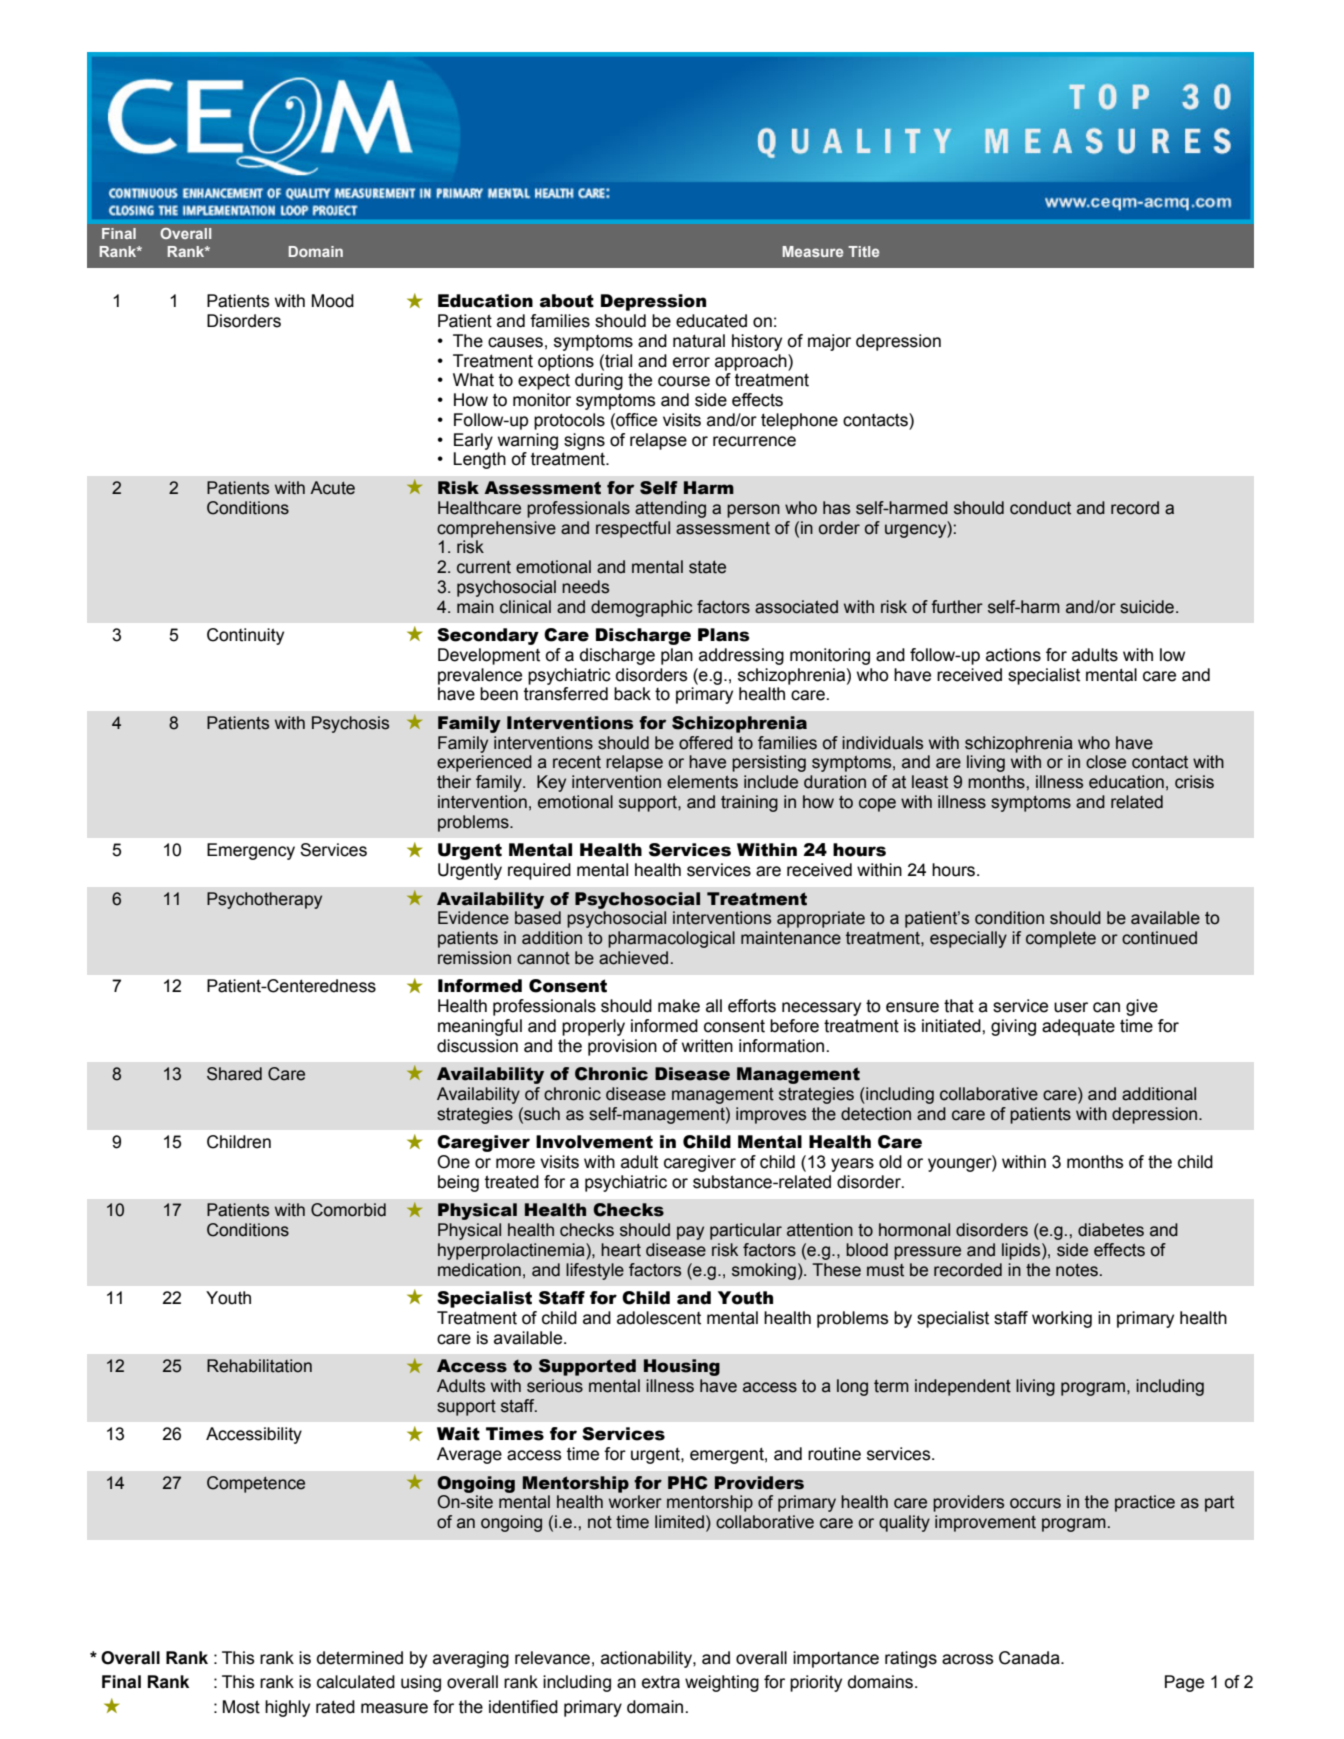  Describe the element at coordinates (1106, 762) in the document. I see `close` at that location.
